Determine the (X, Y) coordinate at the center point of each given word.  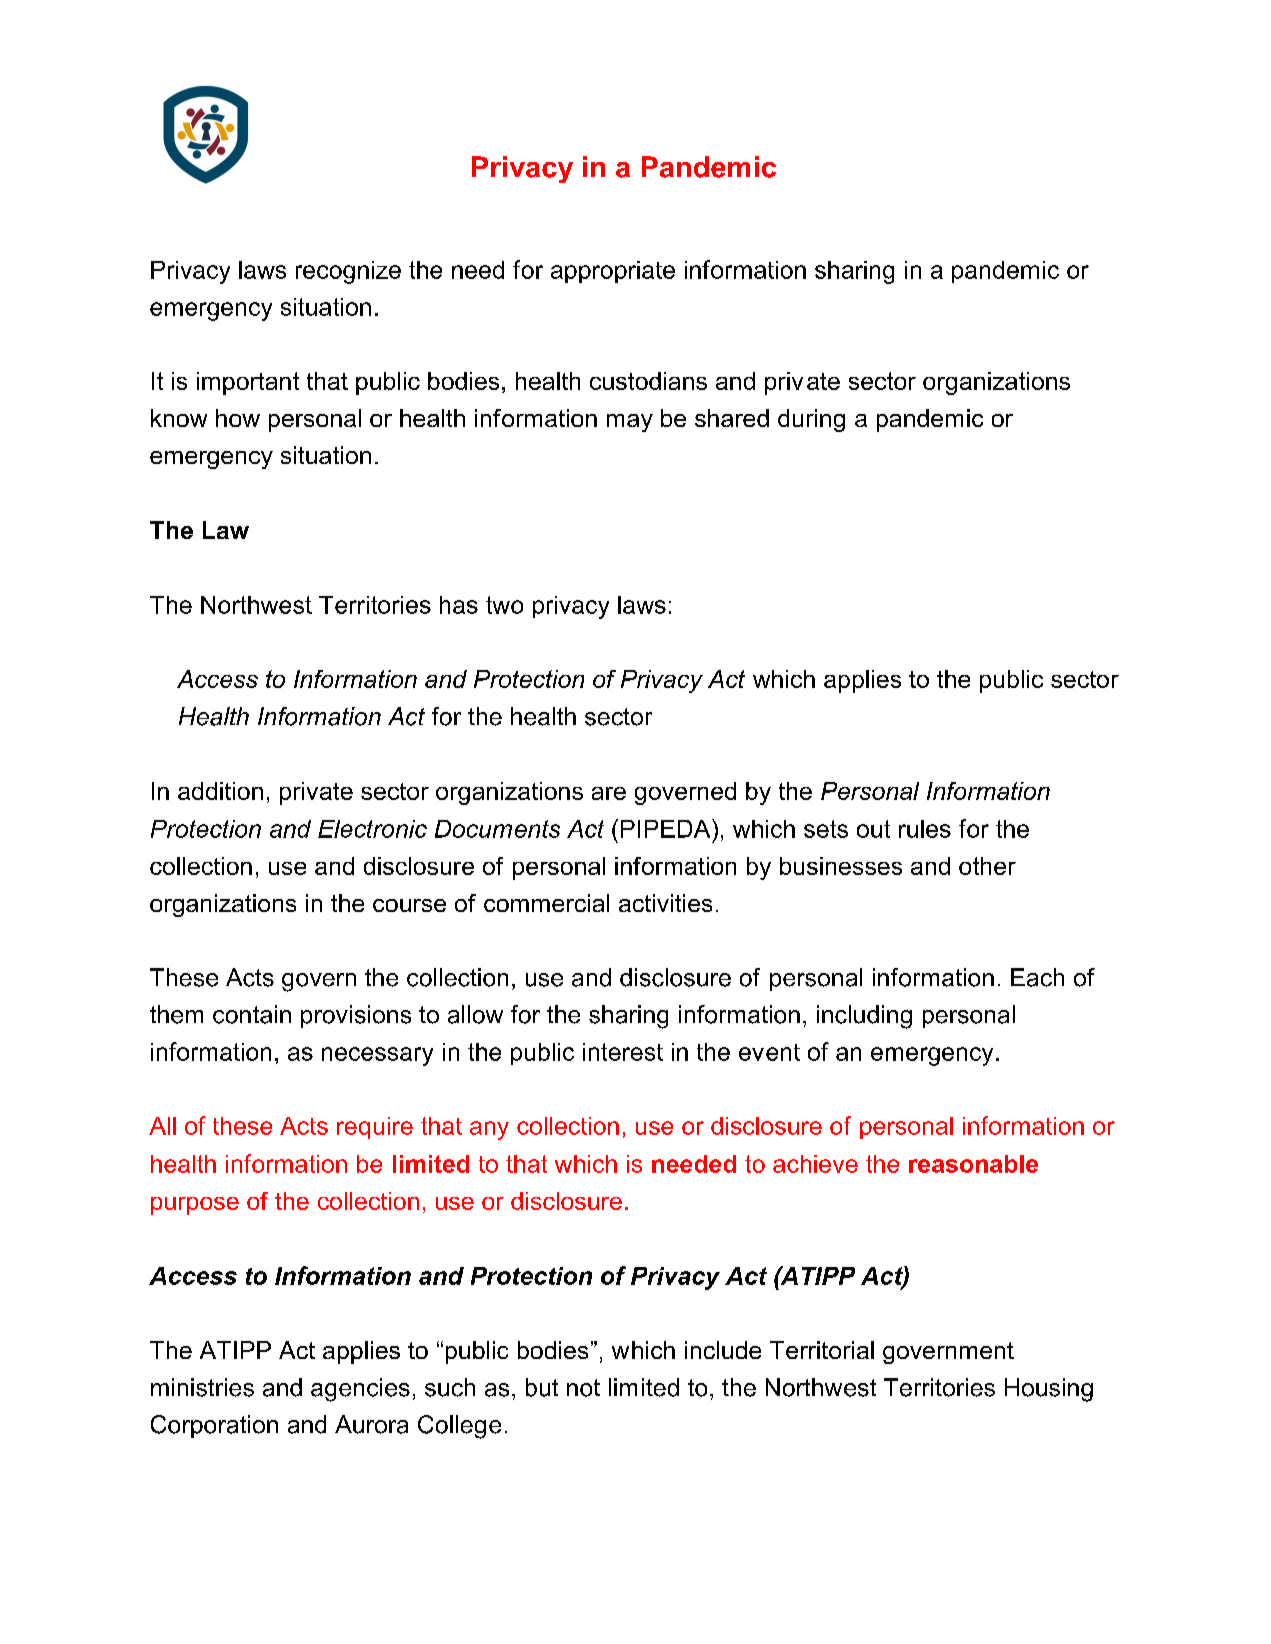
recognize (348, 272)
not (583, 1388)
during (811, 420)
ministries (202, 1387)
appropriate (613, 272)
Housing (1049, 1390)
